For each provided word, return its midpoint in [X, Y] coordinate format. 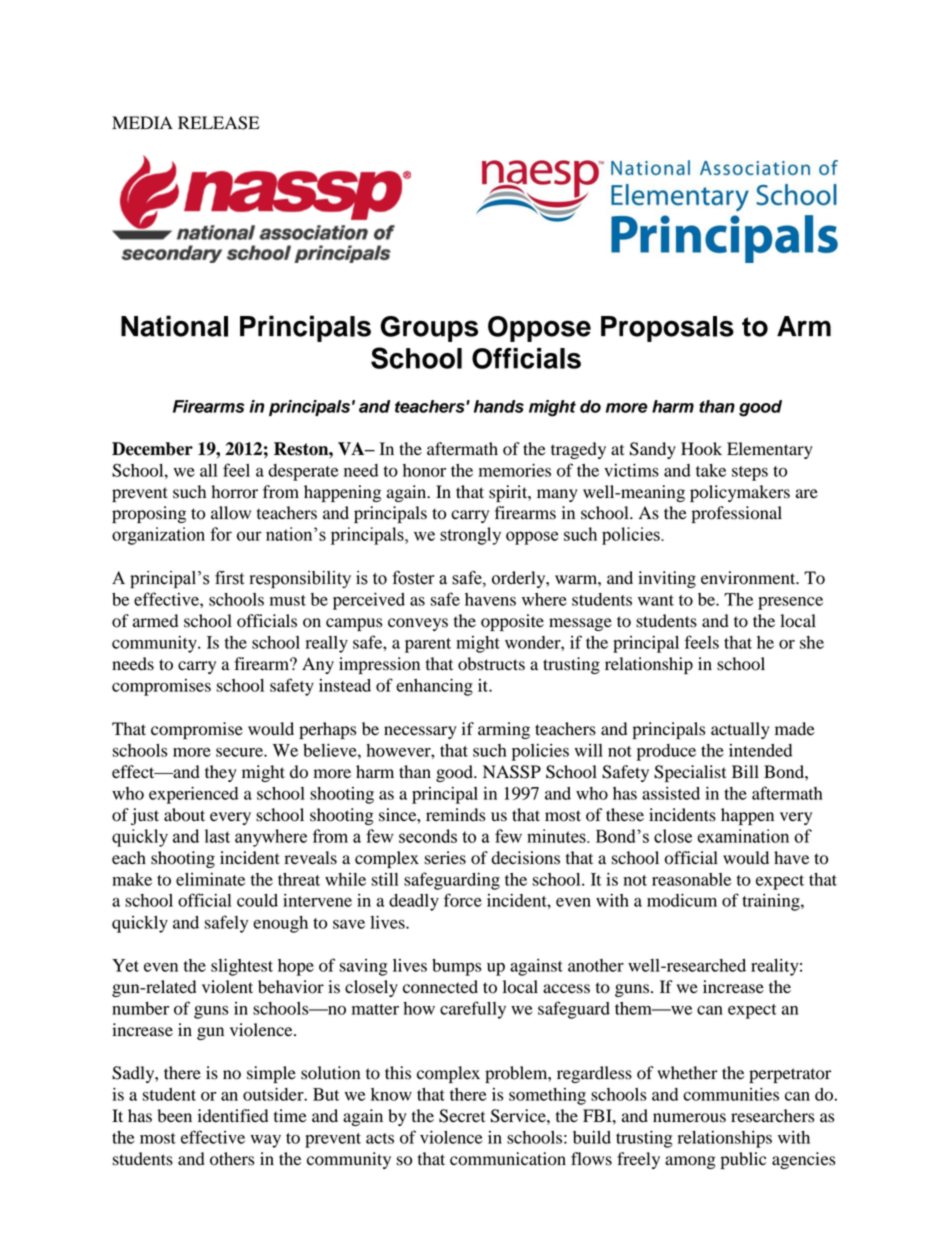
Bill [745, 771]
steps [750, 473]
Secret [462, 1116]
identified [233, 1116]
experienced [193, 795]
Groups [429, 329]
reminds [455, 815]
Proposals [667, 329]
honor [424, 470]
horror [234, 492]
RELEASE [219, 123]
